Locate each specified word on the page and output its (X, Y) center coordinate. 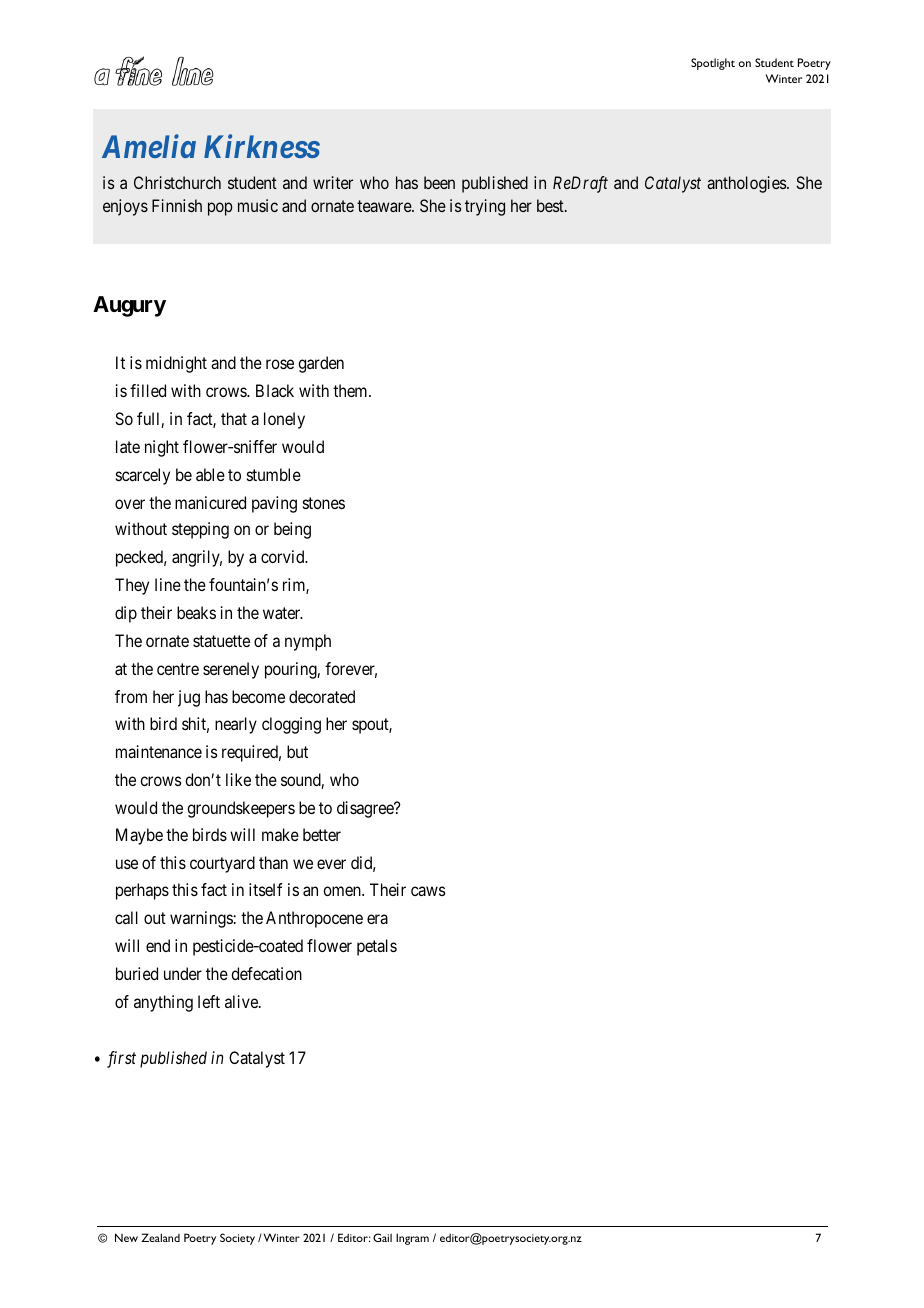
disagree (366, 809)
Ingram (412, 1239)
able (210, 474)
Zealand (160, 1237)
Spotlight (713, 64)
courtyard (222, 864)
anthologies (747, 184)
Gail (382, 1237)
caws (428, 891)
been (439, 182)
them (351, 390)
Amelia (149, 146)
